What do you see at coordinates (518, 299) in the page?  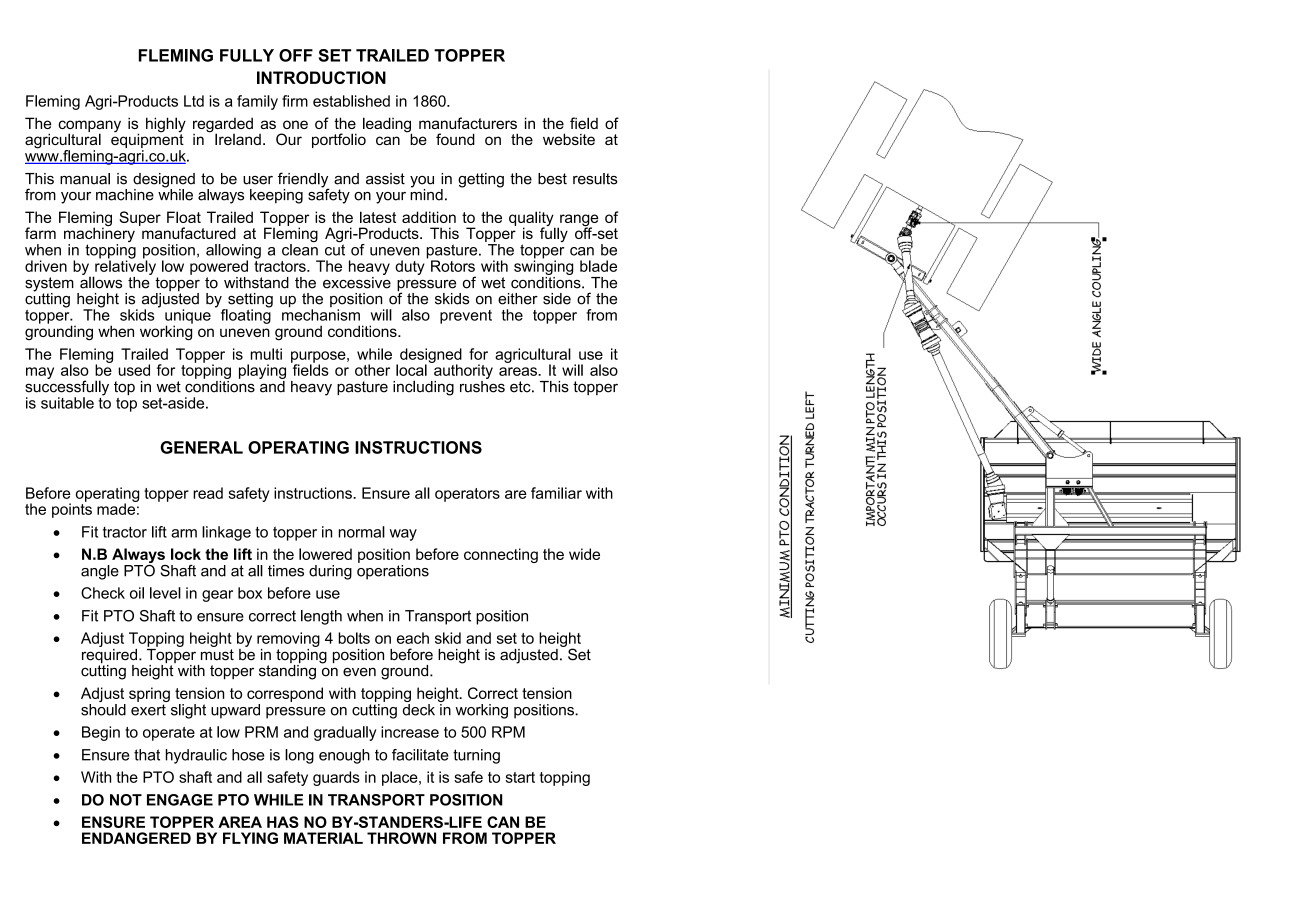 I see `either` at bounding box center [518, 299].
